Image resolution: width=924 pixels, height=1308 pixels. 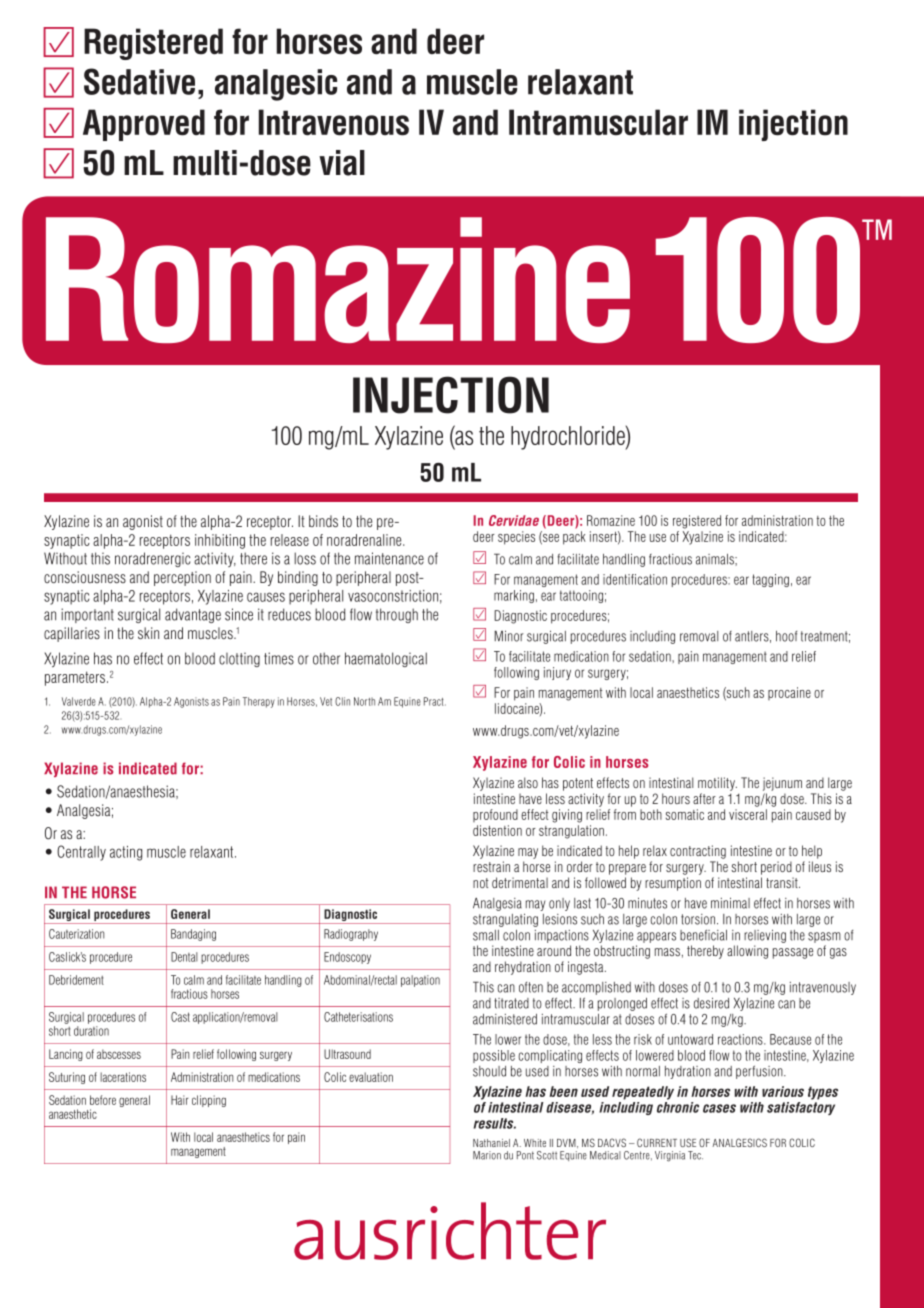 What do you see at coordinates (144, 125) in the image?
I see `Approved` at bounding box center [144, 125].
